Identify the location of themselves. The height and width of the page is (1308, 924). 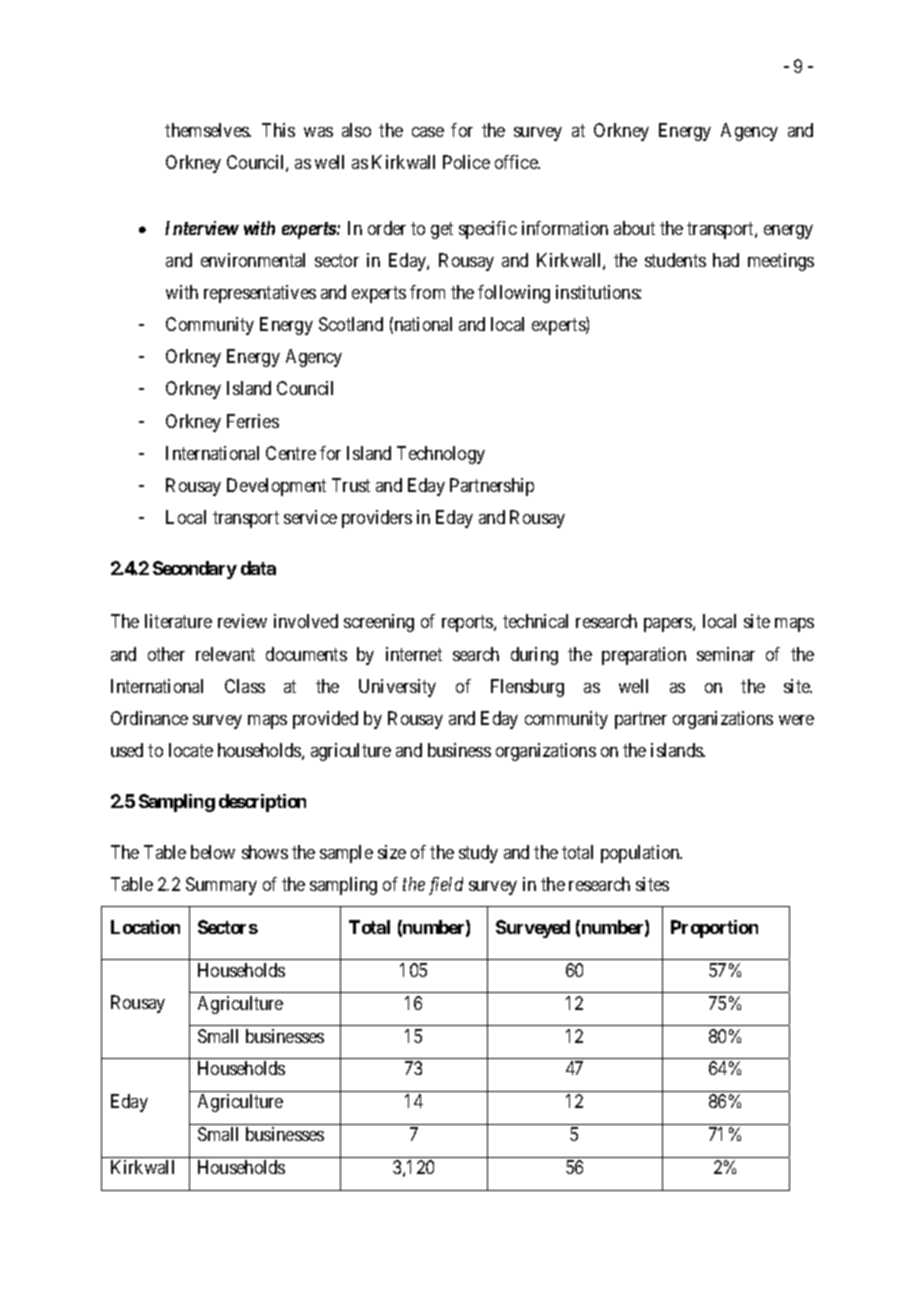
(207, 130).
